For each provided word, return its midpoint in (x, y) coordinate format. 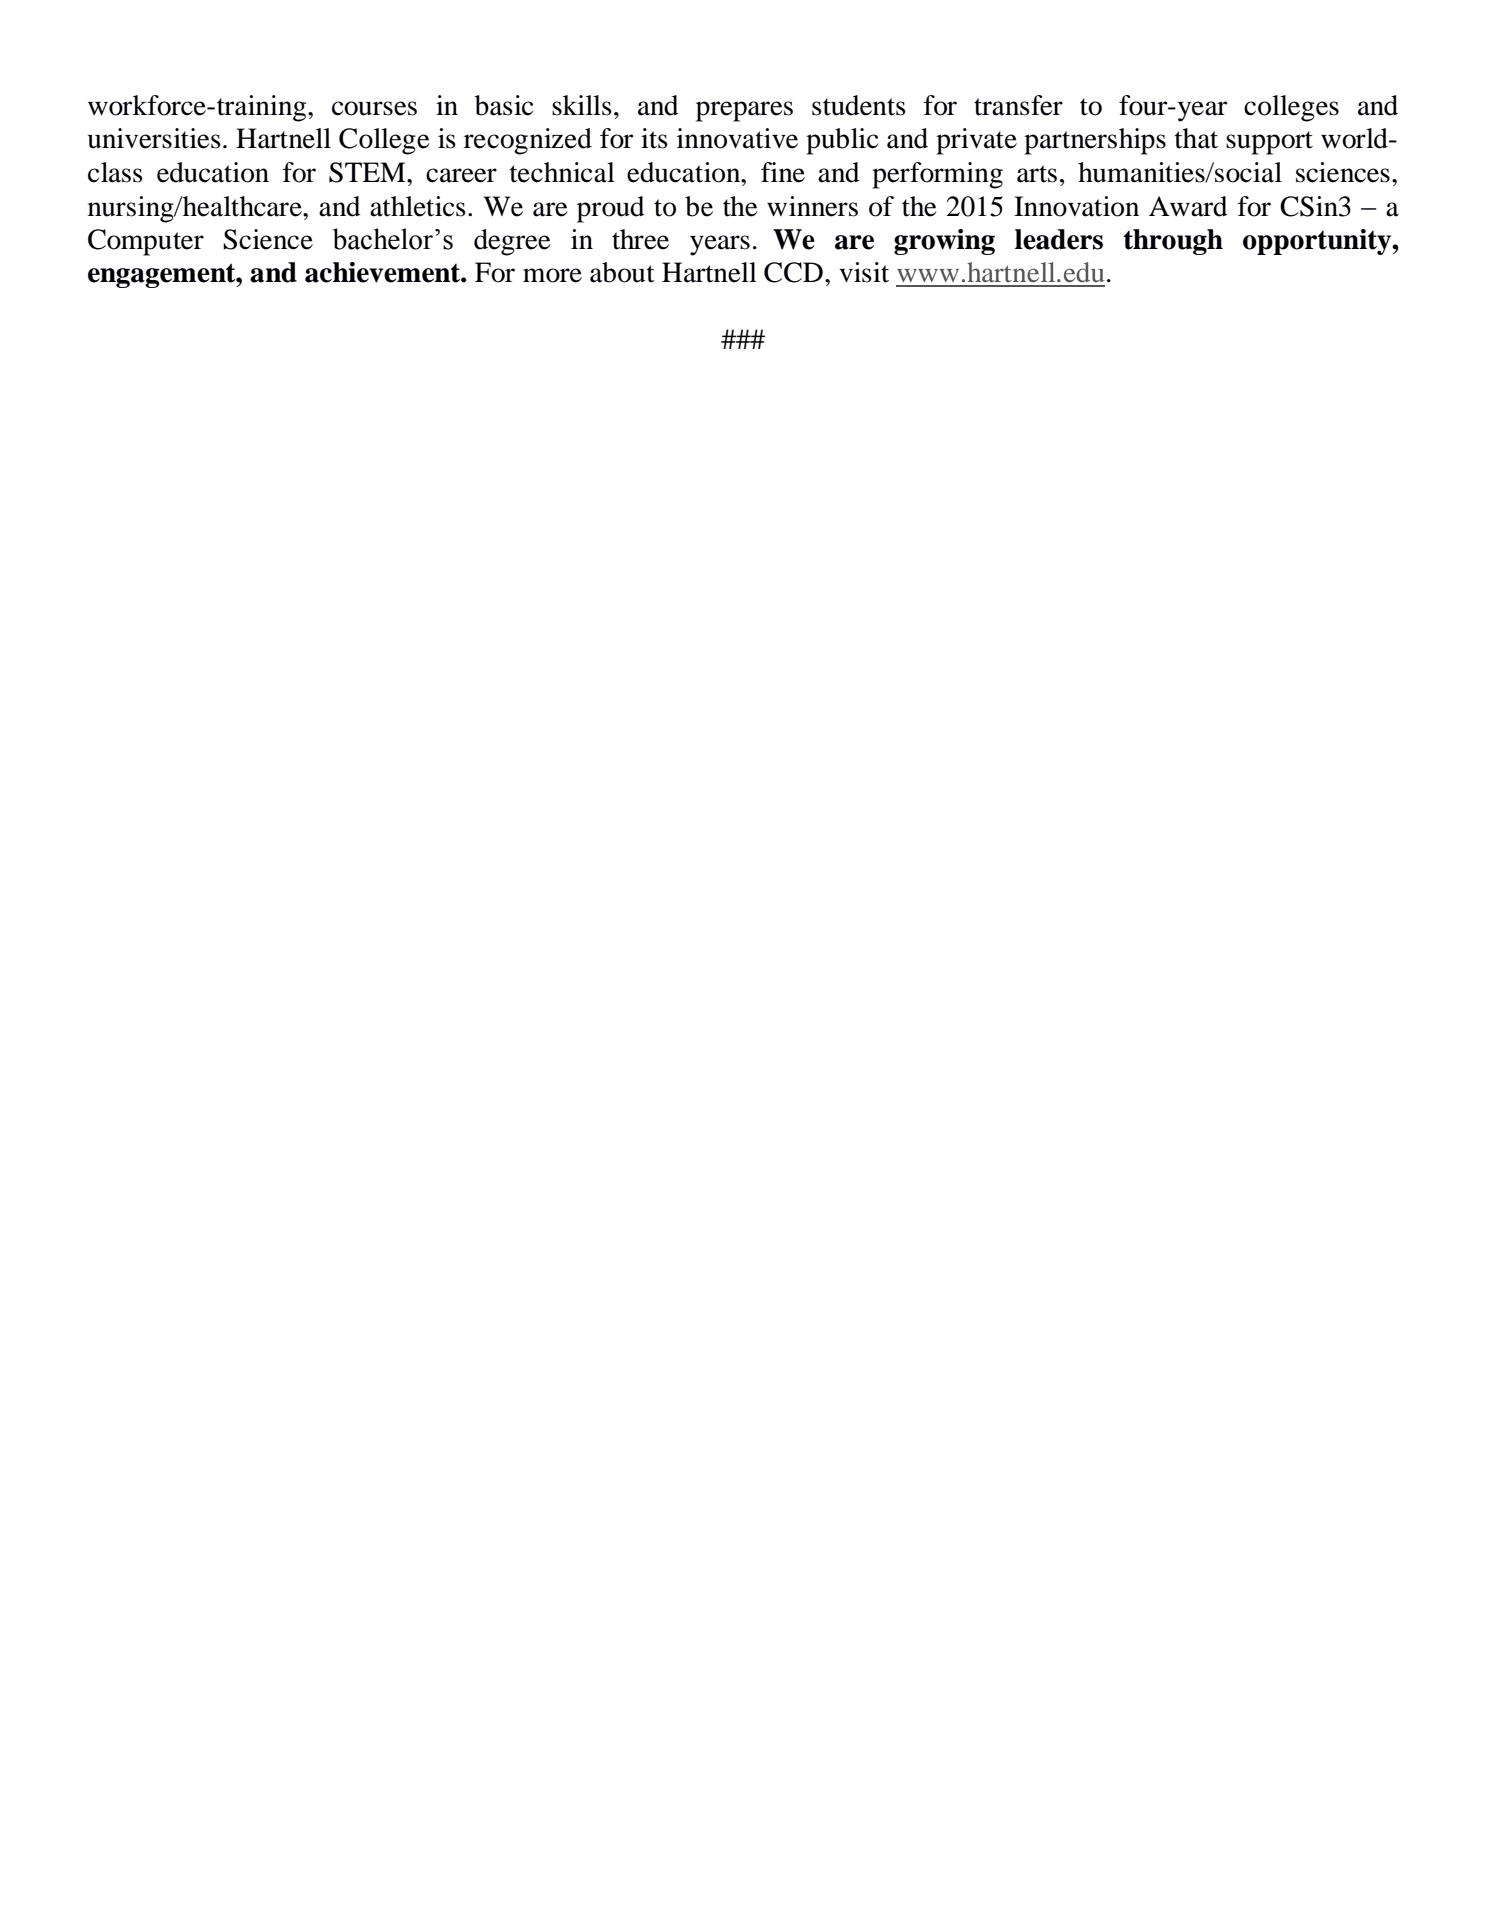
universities (154, 138)
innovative (737, 138)
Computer (146, 242)
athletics (418, 206)
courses (374, 108)
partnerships (1095, 141)
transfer (1018, 105)
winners (812, 206)
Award (1188, 206)
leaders (1059, 239)
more (552, 275)
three (640, 239)
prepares (744, 111)
